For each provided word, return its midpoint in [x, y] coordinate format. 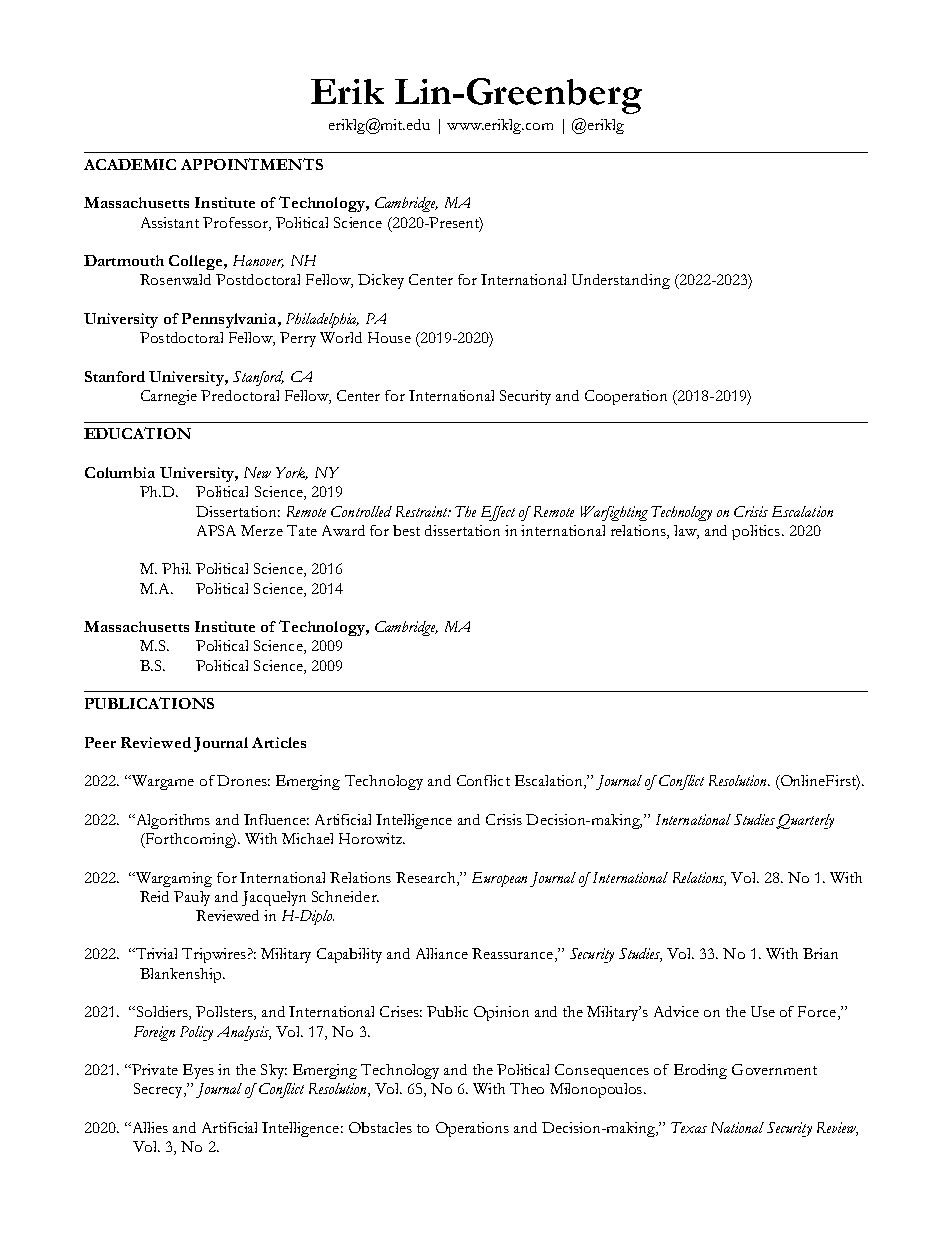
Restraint [423, 511]
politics [756, 532]
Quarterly [805, 821]
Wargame [161, 782]
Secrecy [159, 1090]
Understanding [621, 281]
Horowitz [371, 838]
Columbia [120, 472]
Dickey [381, 281]
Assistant [170, 222]
